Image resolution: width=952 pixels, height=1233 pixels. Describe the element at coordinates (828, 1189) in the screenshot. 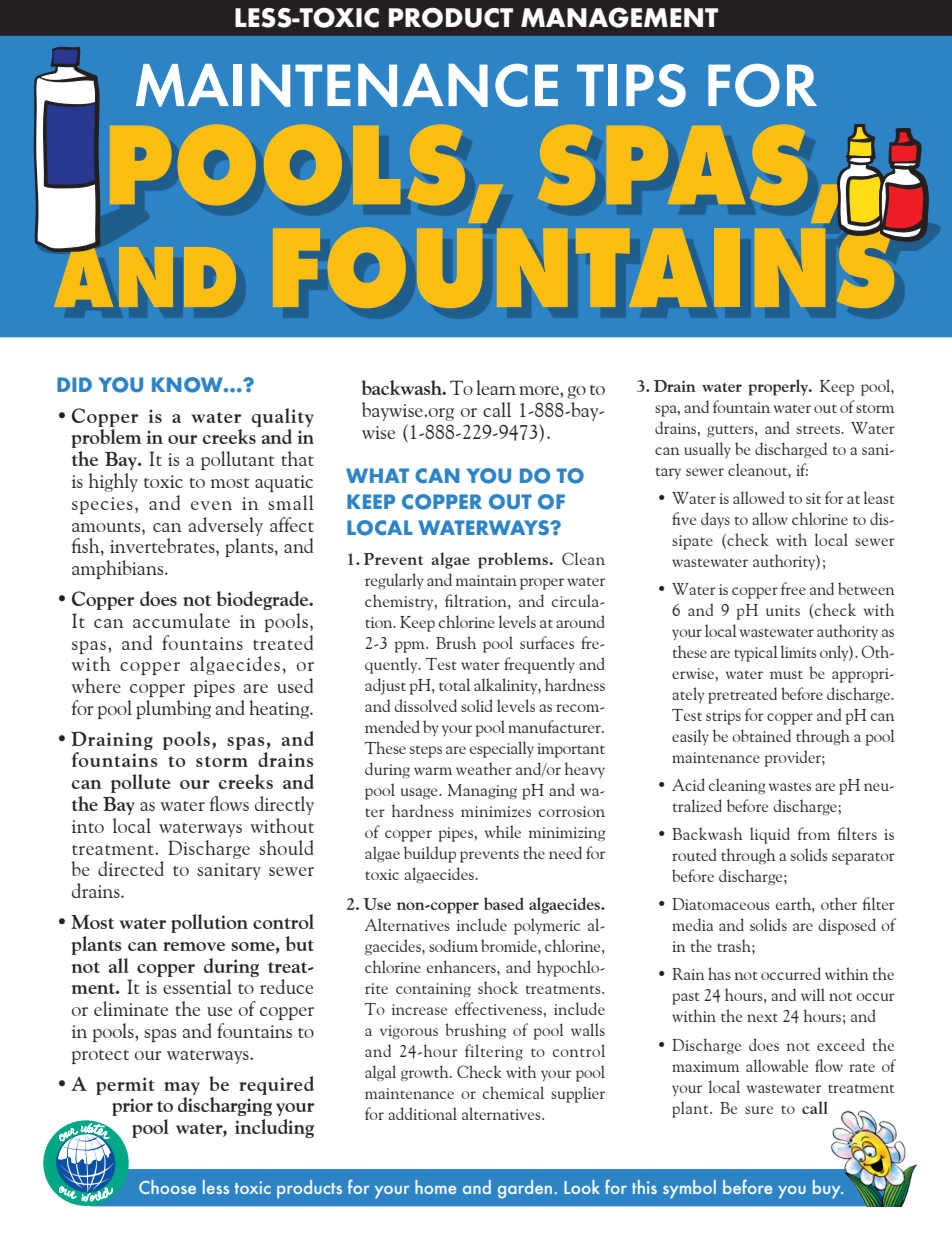

I see `buy` at that location.
